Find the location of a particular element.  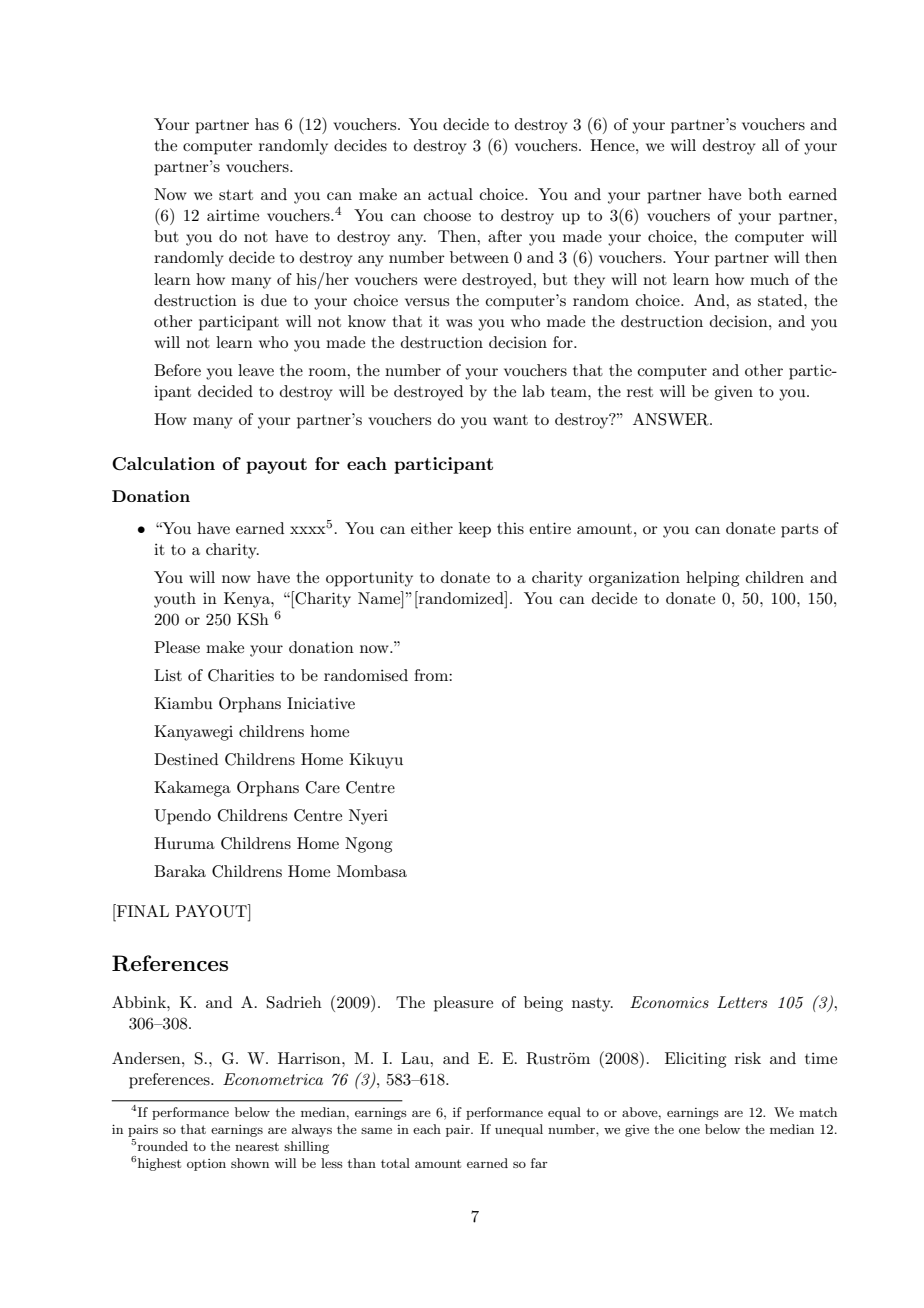

start is located at coordinates (236, 195).
